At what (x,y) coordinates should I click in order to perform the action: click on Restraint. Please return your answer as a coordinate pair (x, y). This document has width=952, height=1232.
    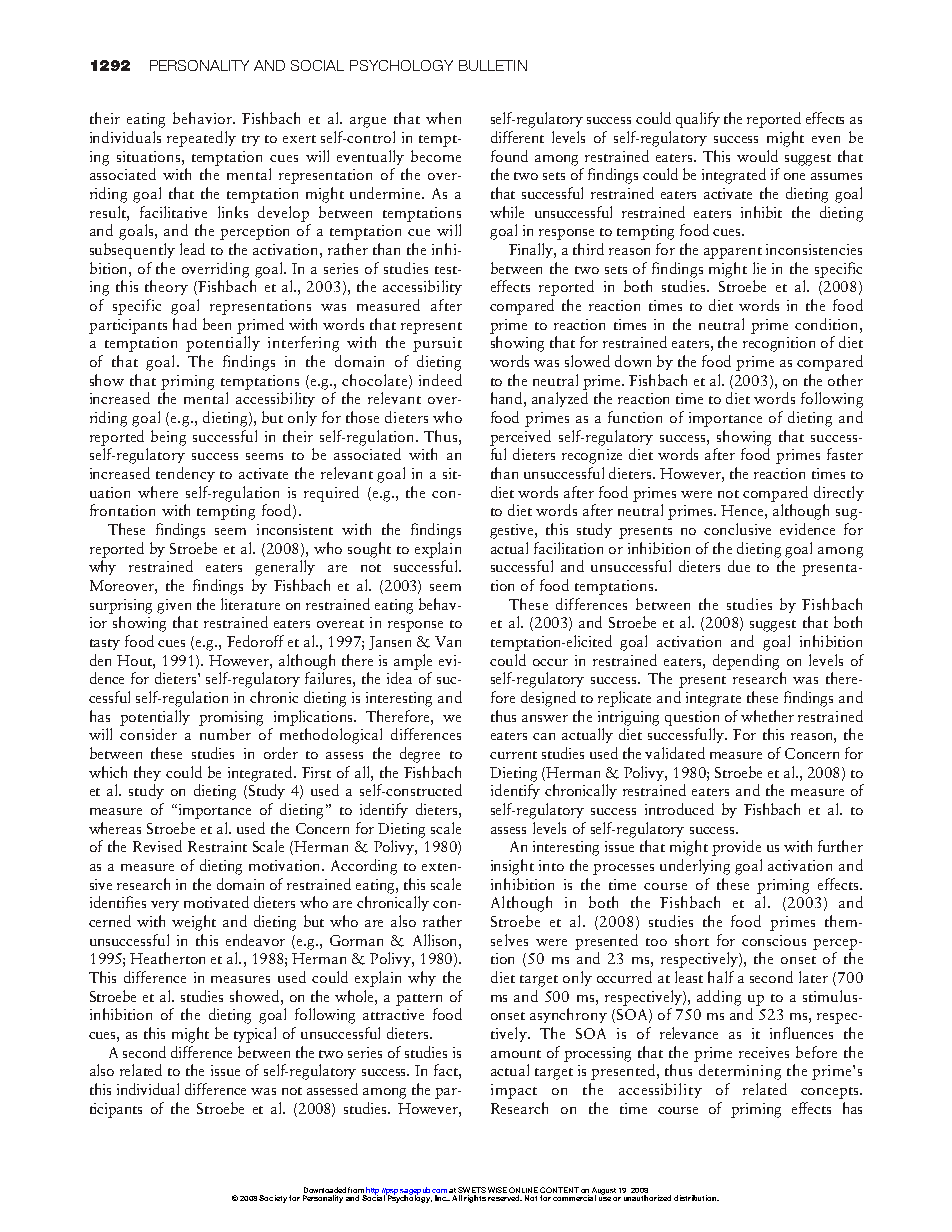
    Looking at the image, I should click on (217, 846).
